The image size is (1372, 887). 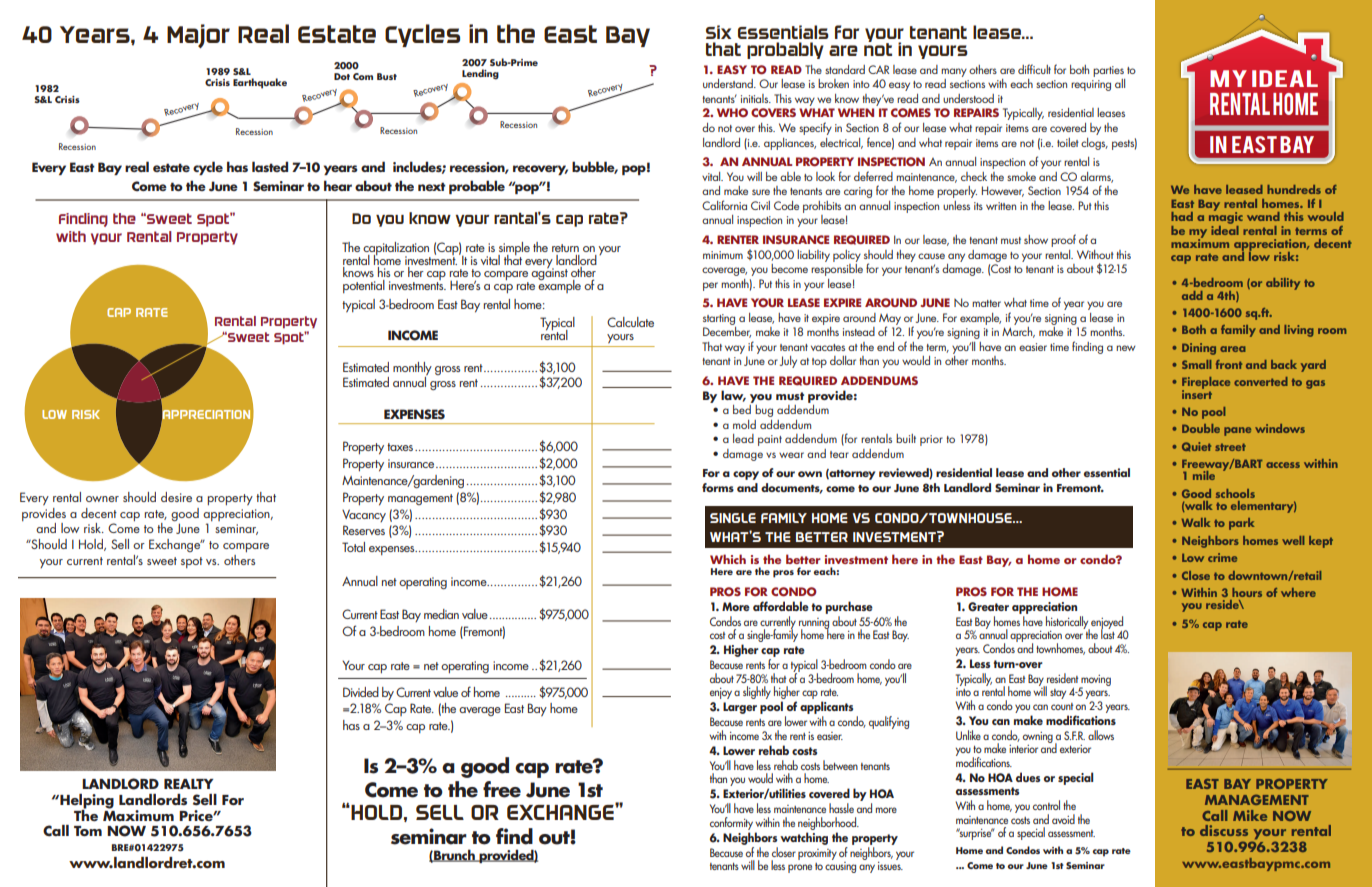 I want to click on lead, so click(x=743, y=438).
